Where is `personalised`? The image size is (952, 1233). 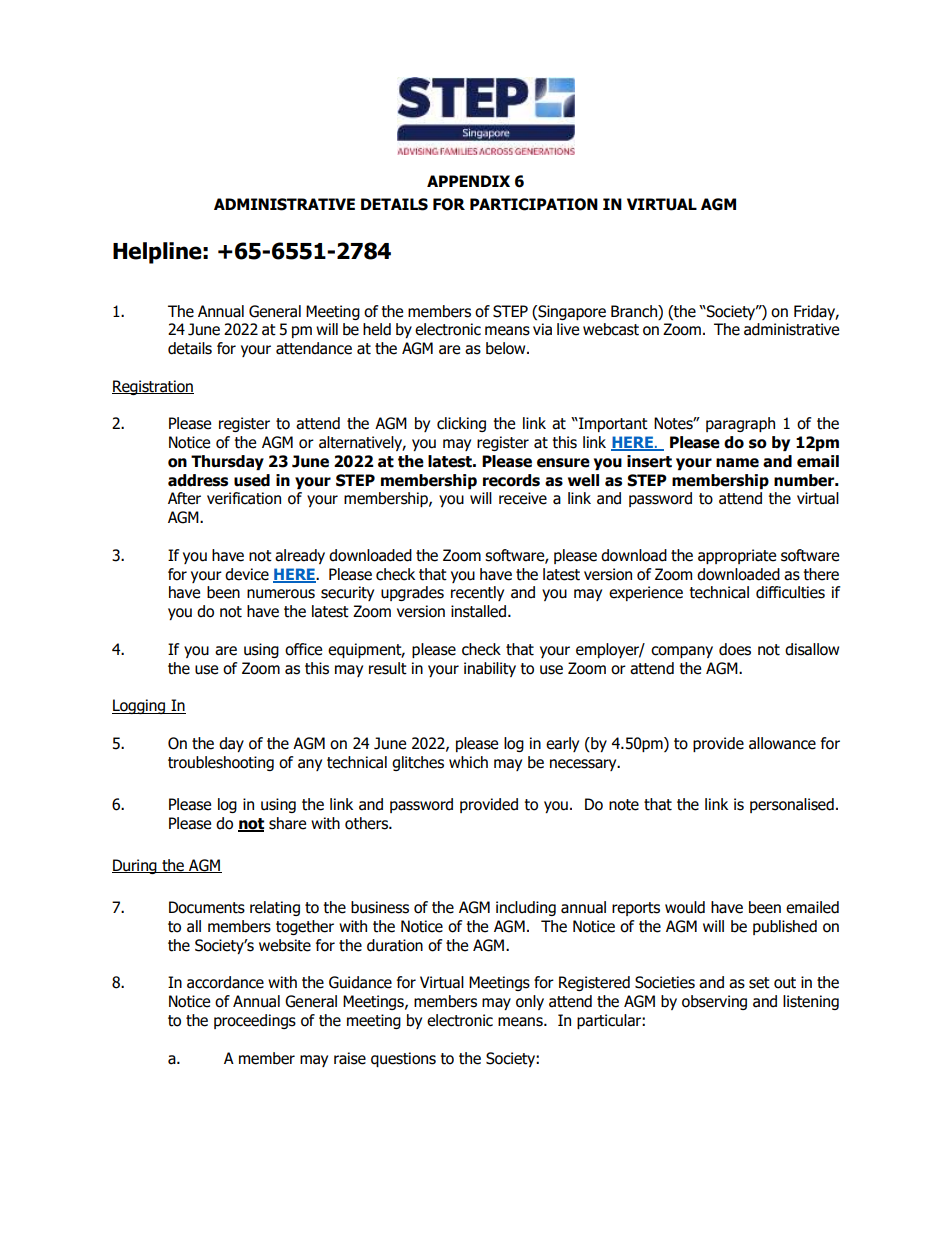
personalised is located at coordinates (792, 805).
